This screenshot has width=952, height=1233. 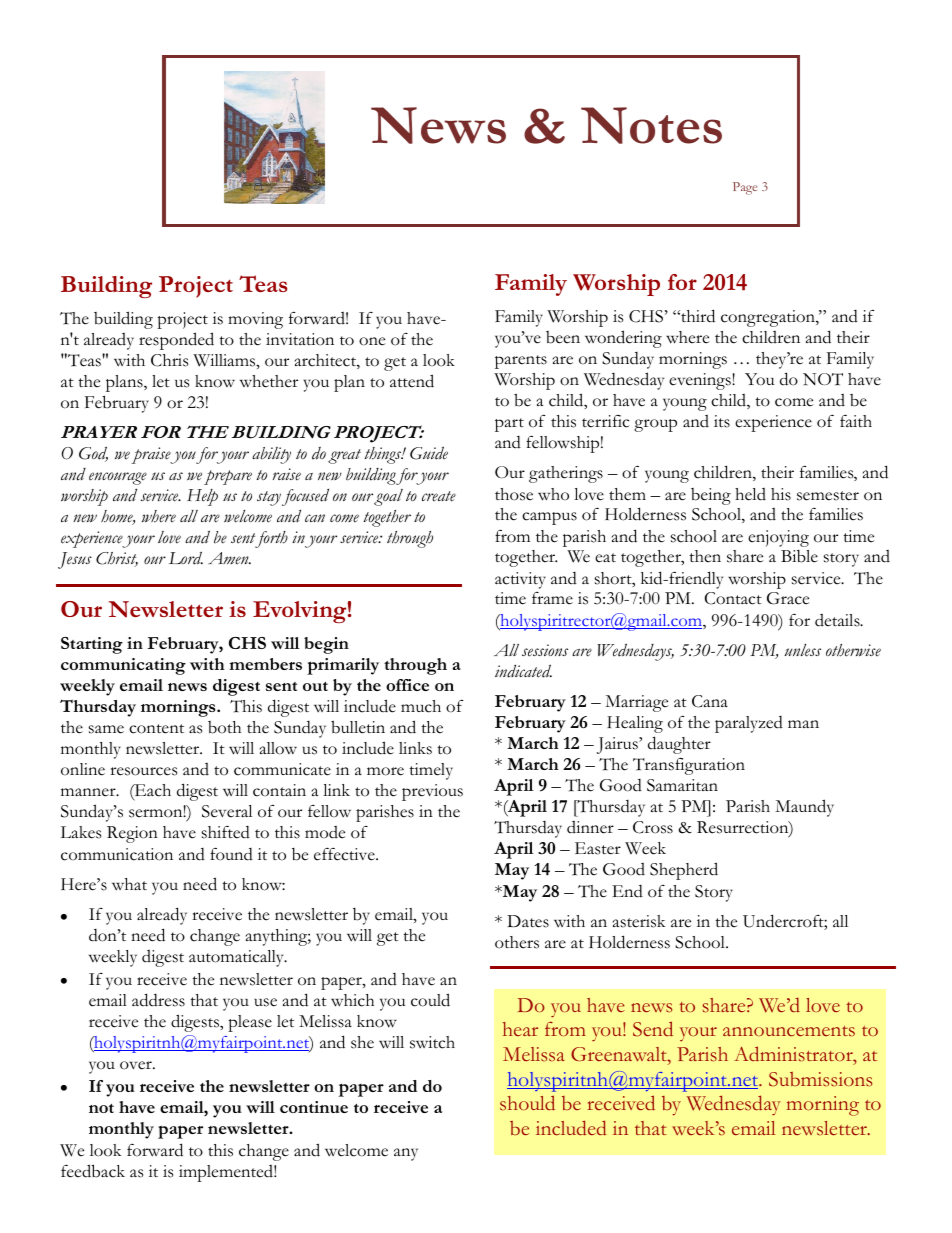 What do you see at coordinates (93, 1171) in the screenshot?
I see `feedback` at bounding box center [93, 1171].
